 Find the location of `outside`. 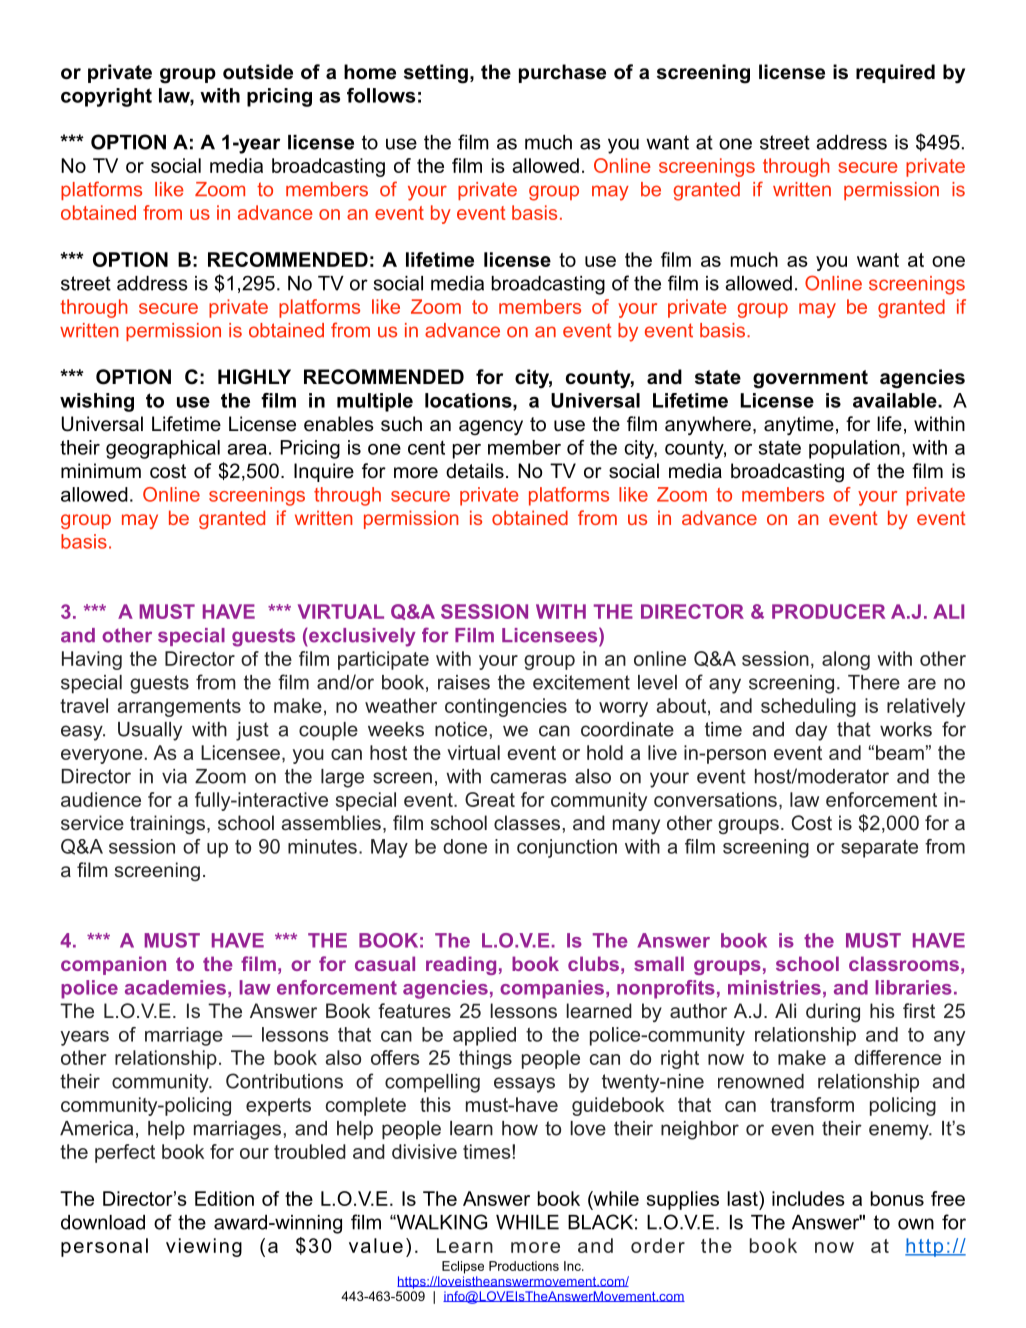

outside is located at coordinates (258, 72).
